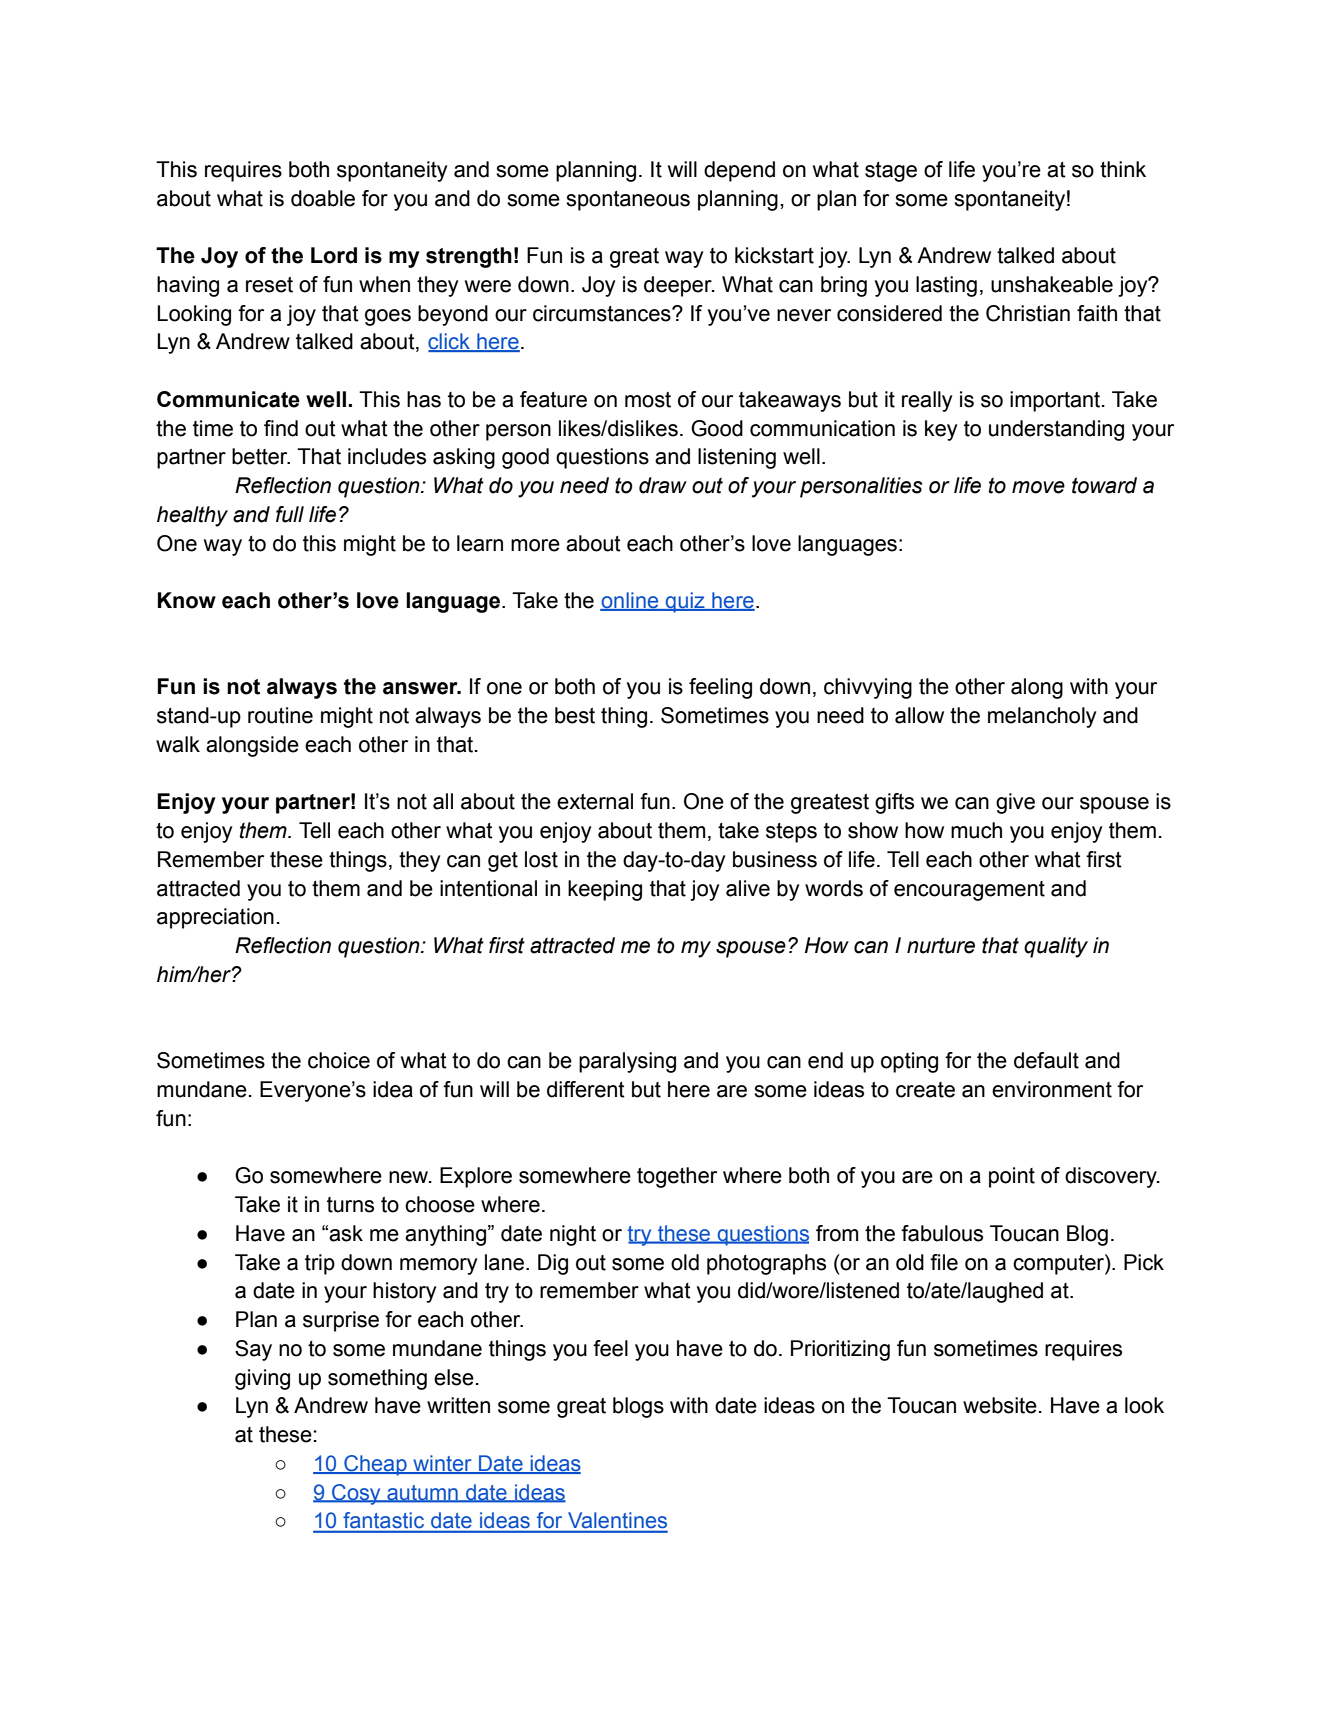 This image has width=1331, height=1722. Describe the element at coordinates (350, 1205) in the image. I see `turns` at that location.
